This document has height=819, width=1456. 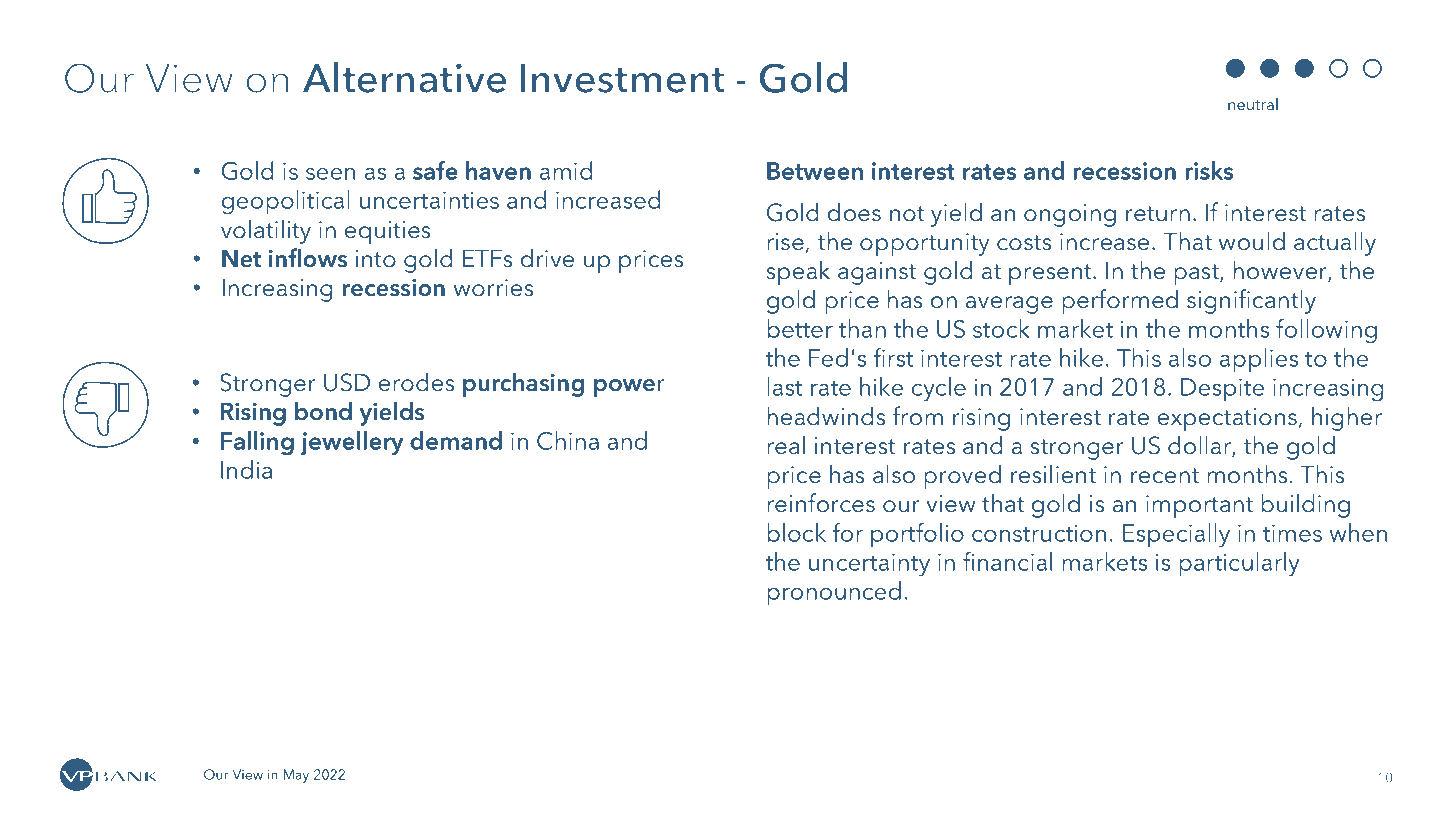 I want to click on May, so click(x=296, y=776).
